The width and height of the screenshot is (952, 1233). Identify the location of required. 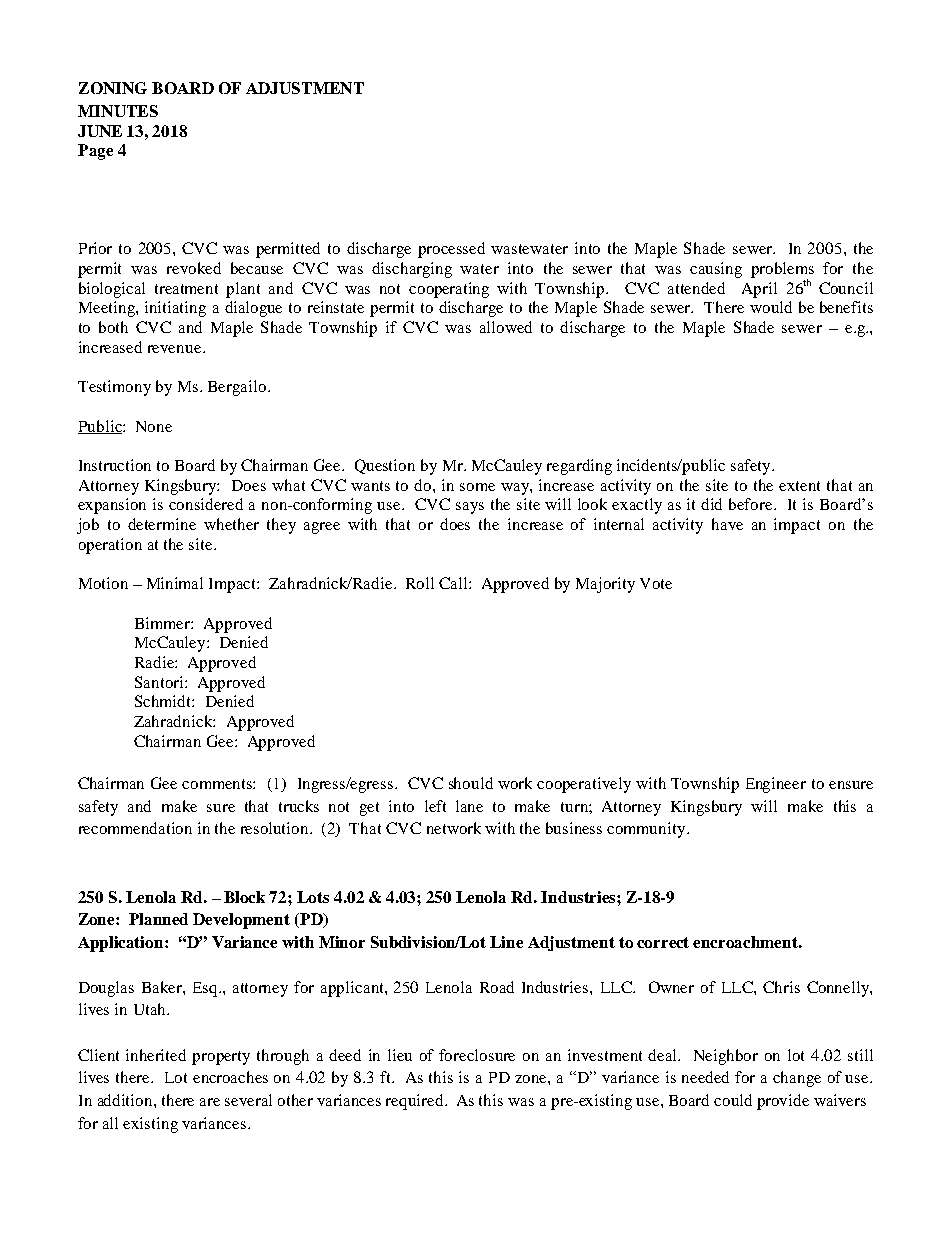
(416, 1102).
